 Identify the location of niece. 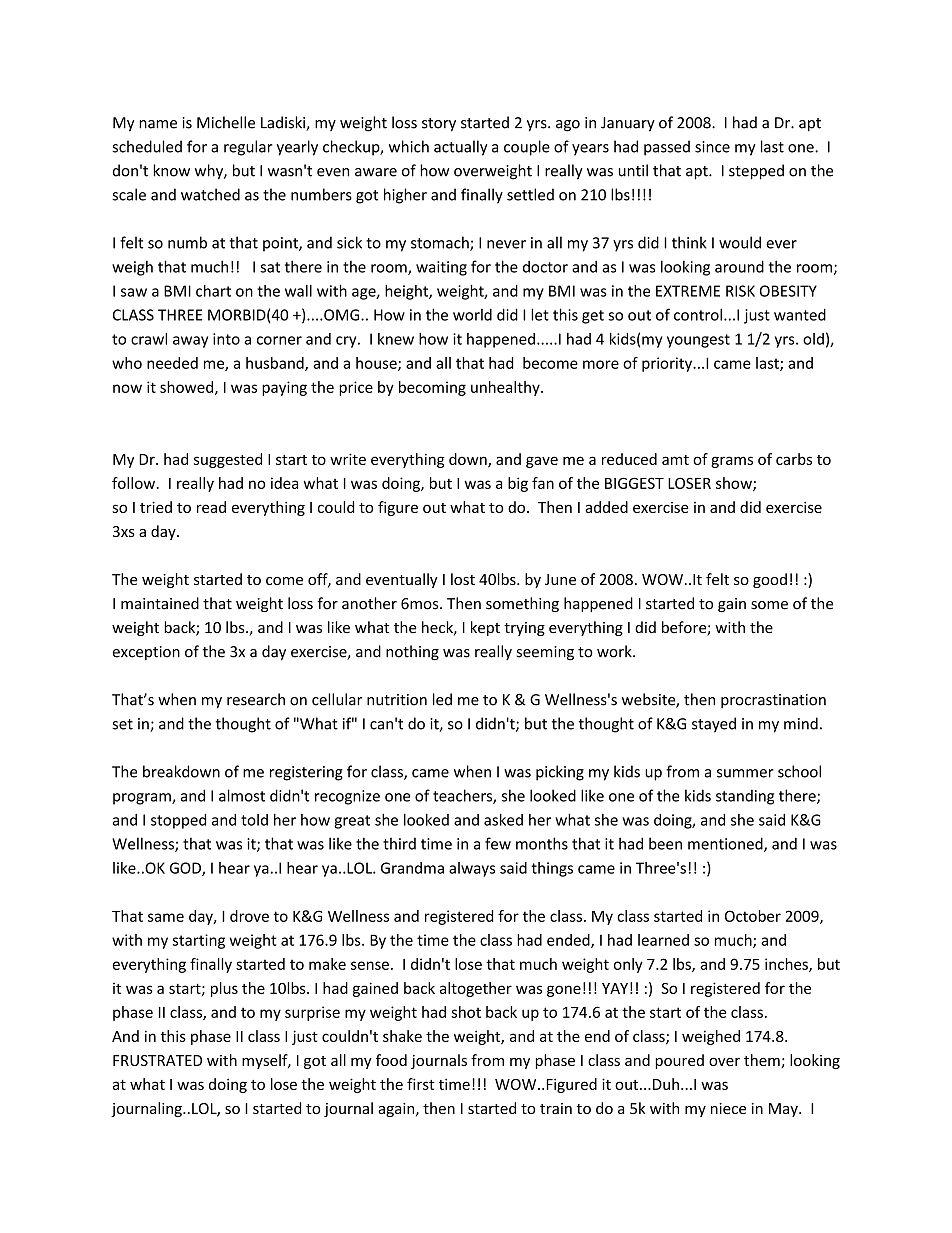
(728, 1108).
